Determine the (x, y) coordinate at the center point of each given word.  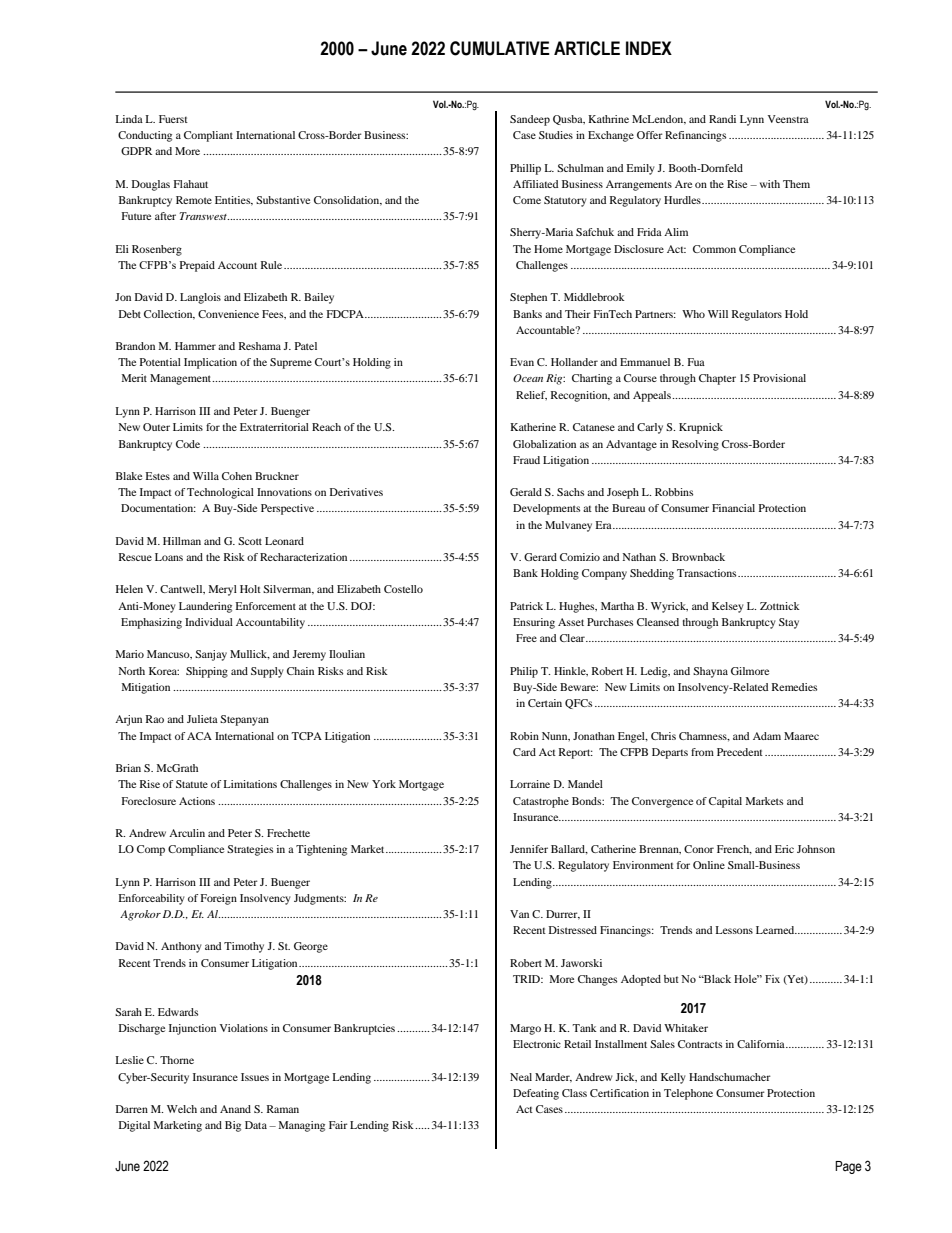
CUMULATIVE (500, 48)
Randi (722, 119)
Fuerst (173, 119)
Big (233, 1126)
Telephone (688, 1094)
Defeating (536, 1094)
